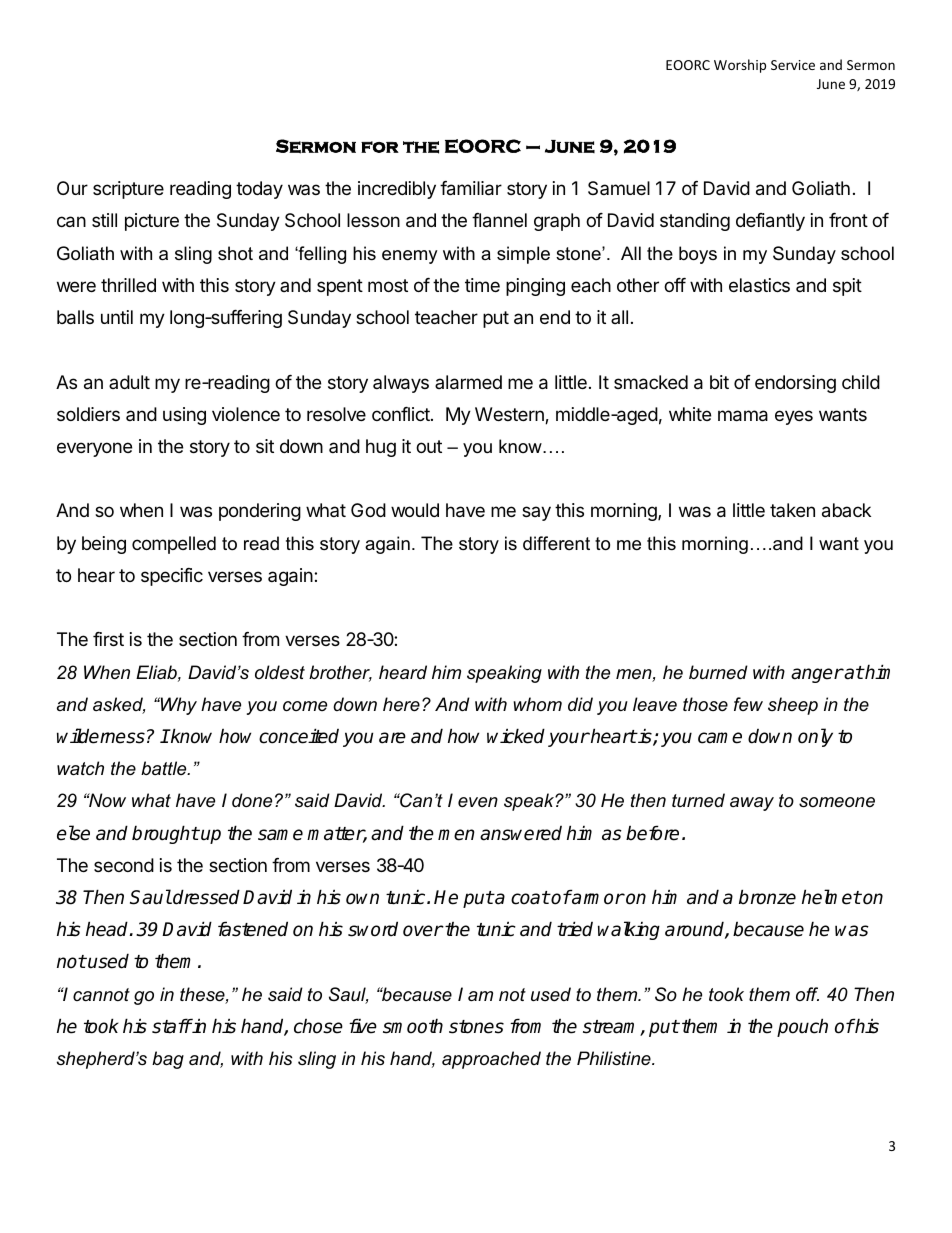  I want to click on scripture, so click(128, 190).
